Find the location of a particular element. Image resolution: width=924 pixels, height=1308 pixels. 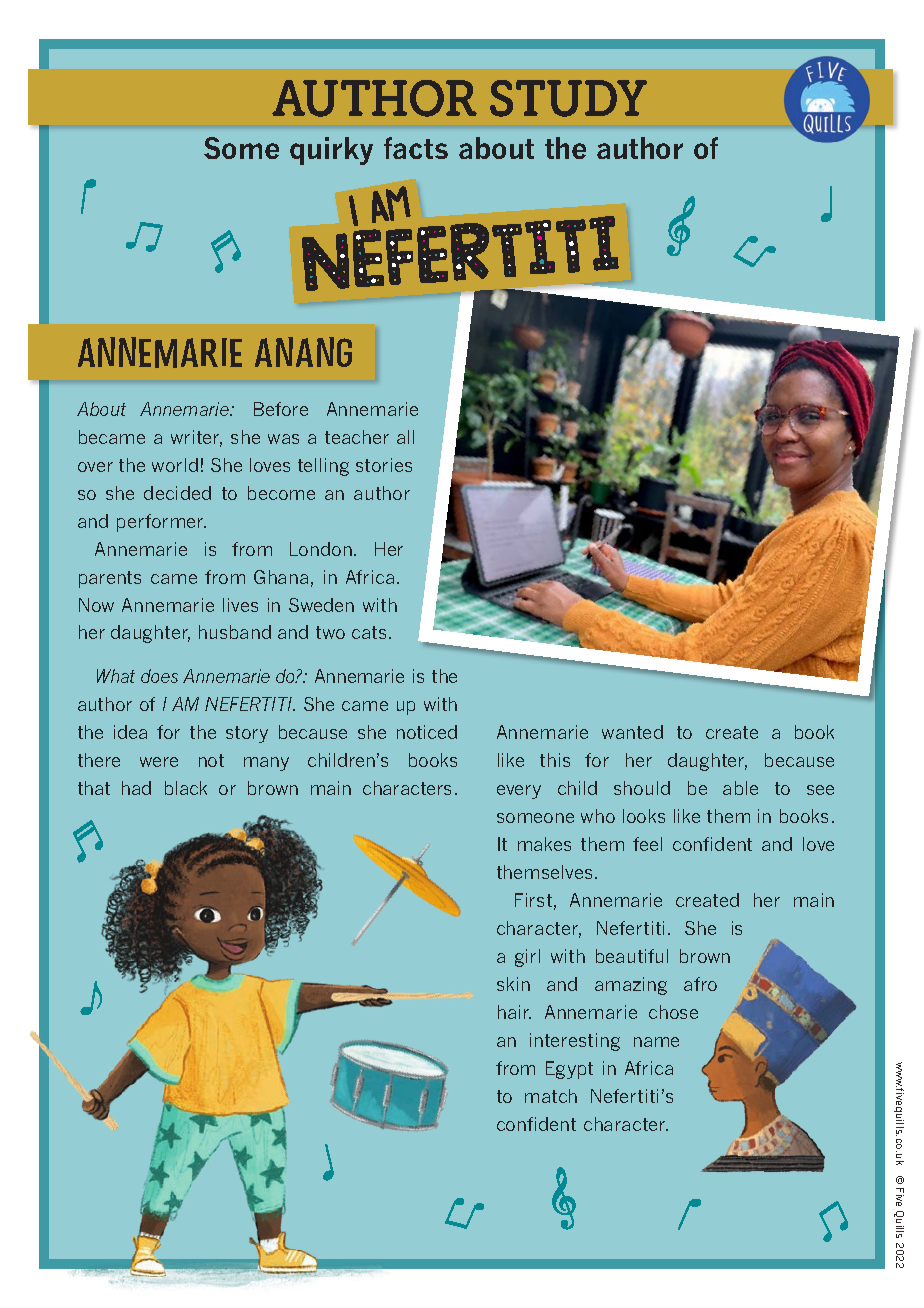

able is located at coordinates (740, 788).
